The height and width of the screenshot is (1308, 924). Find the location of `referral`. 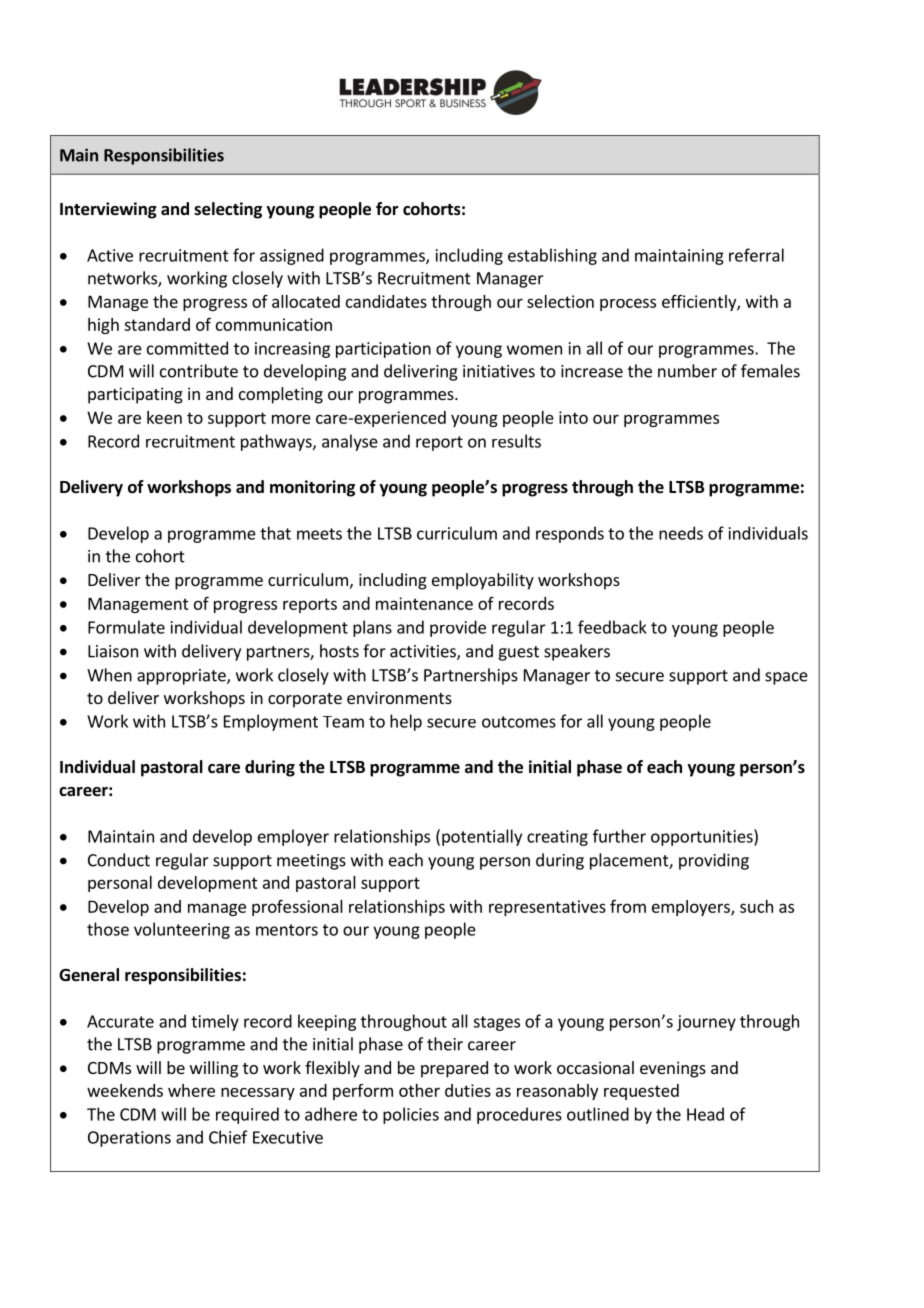

referral is located at coordinates (756, 255).
